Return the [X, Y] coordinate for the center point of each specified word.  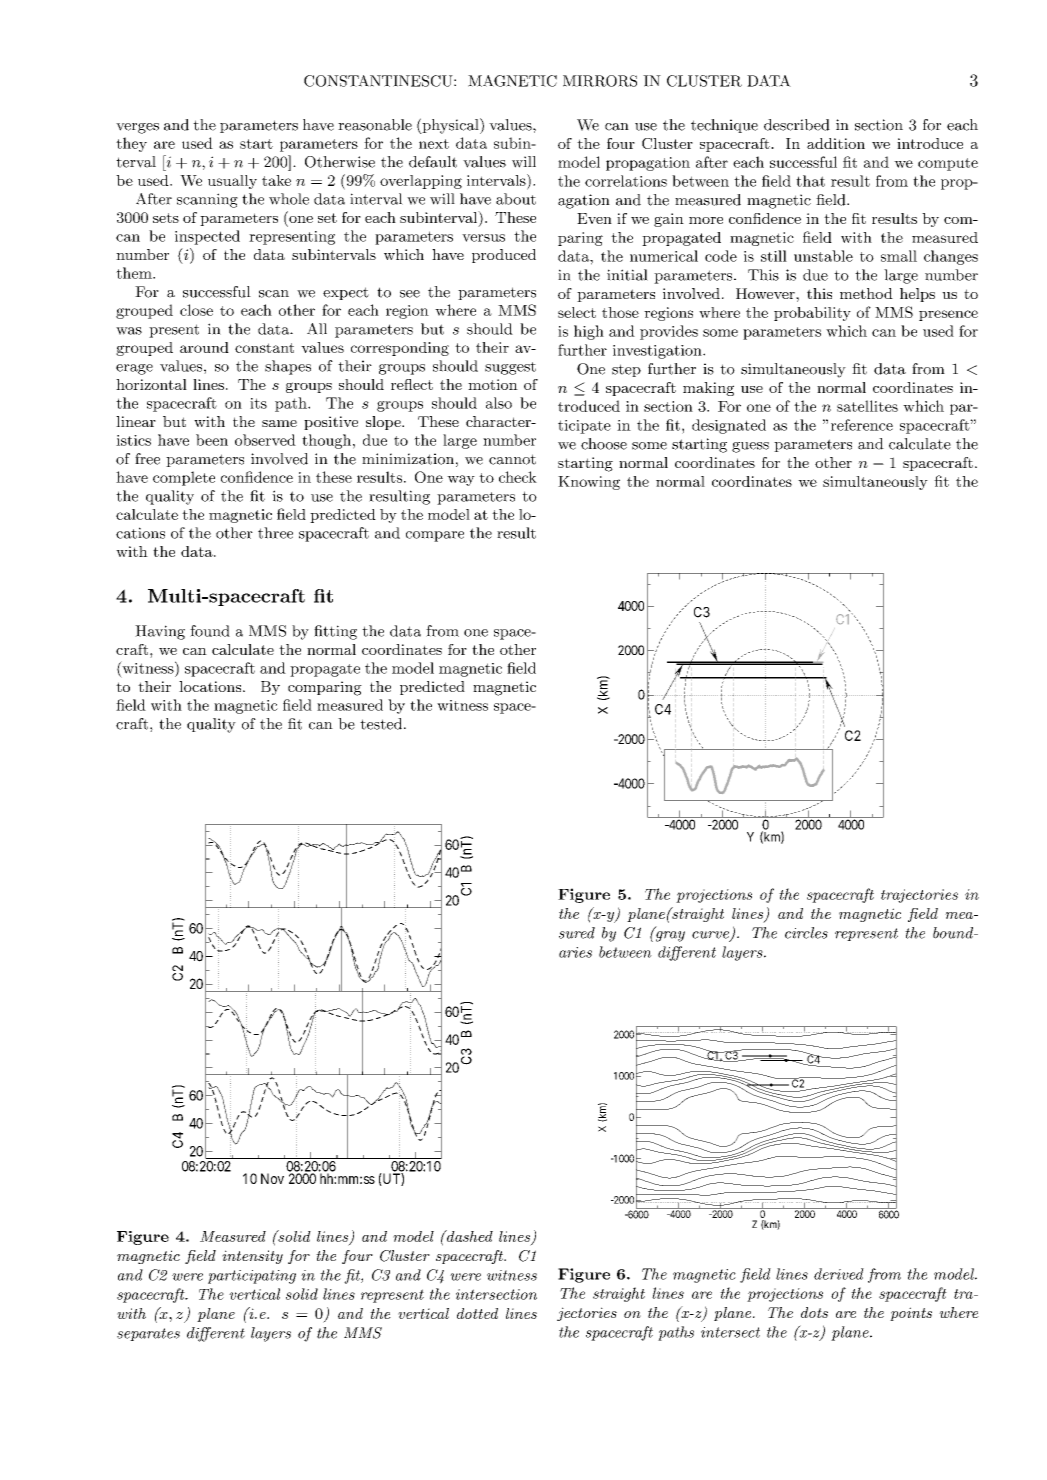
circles [806, 933]
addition [836, 143]
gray [669, 935]
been [212, 440]
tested [382, 724]
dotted [477, 1313]
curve [711, 936]
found [210, 631]
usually [232, 182]
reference [862, 425]
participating [252, 1277]
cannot [512, 459]
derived [839, 1274]
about [516, 199]
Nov [272, 1178]
